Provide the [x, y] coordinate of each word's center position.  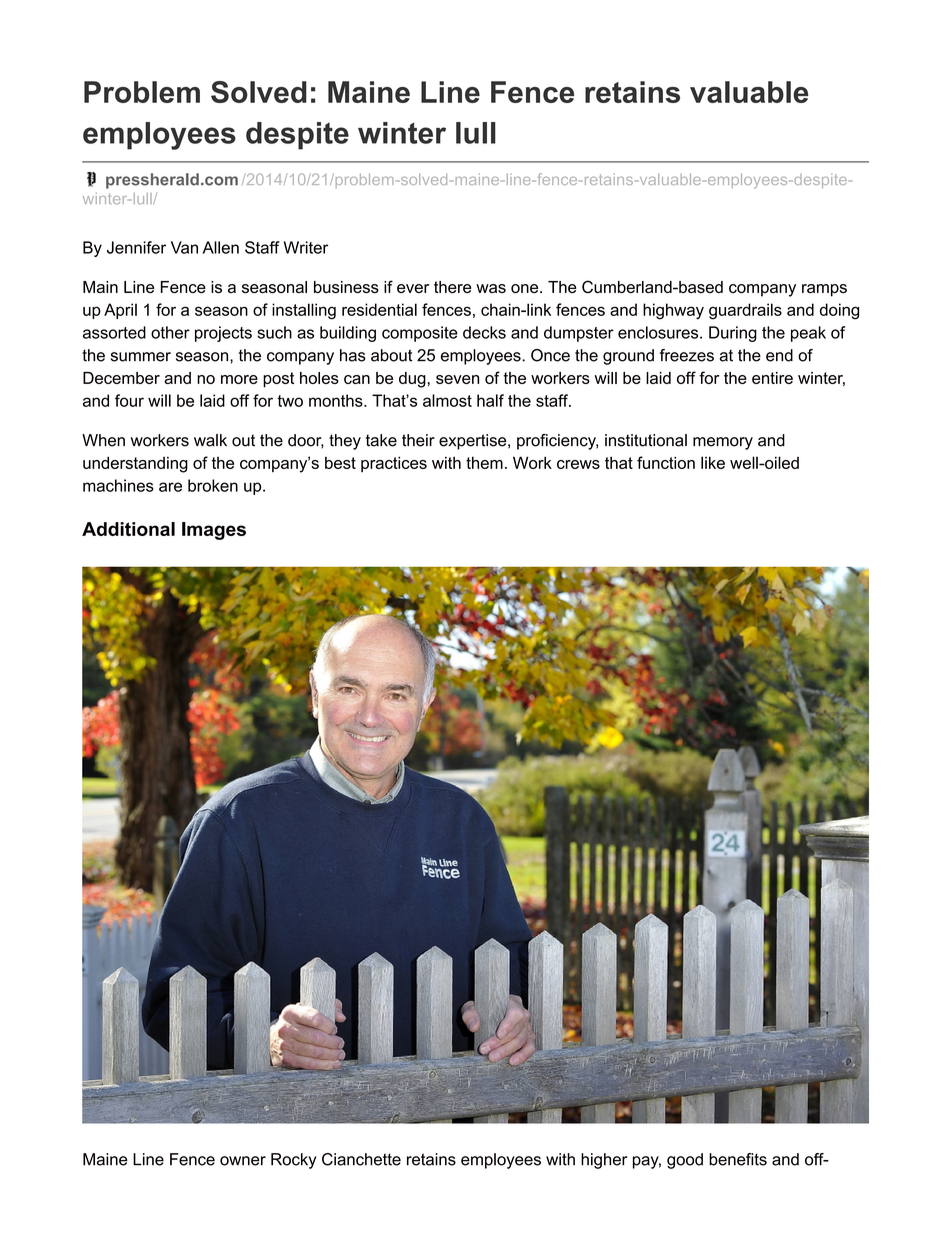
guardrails [745, 311]
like [713, 462]
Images [214, 531]
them [484, 462]
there [452, 287]
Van [184, 247]
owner [243, 1161]
